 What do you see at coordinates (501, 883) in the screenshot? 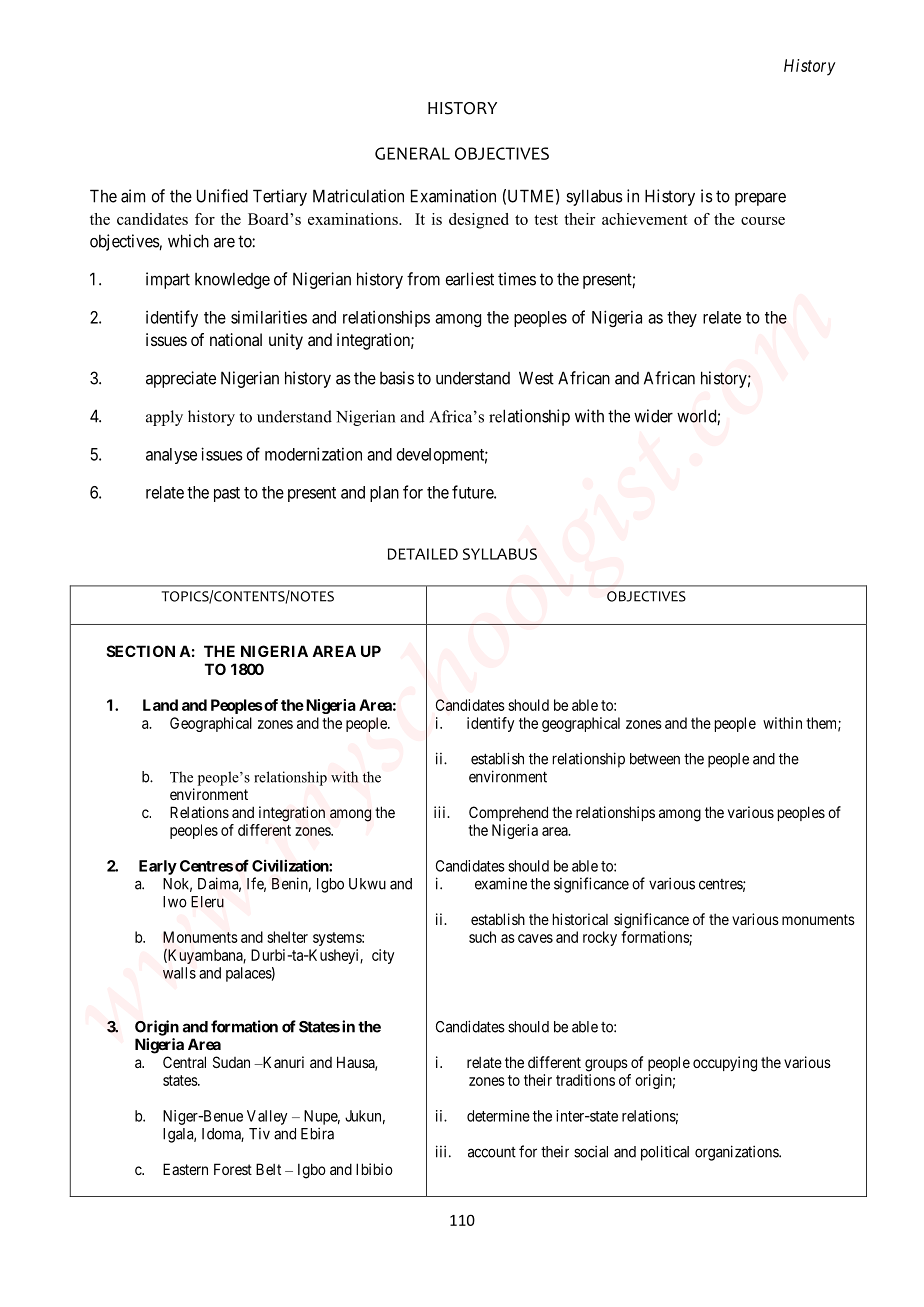
I see `examine` at bounding box center [501, 883].
